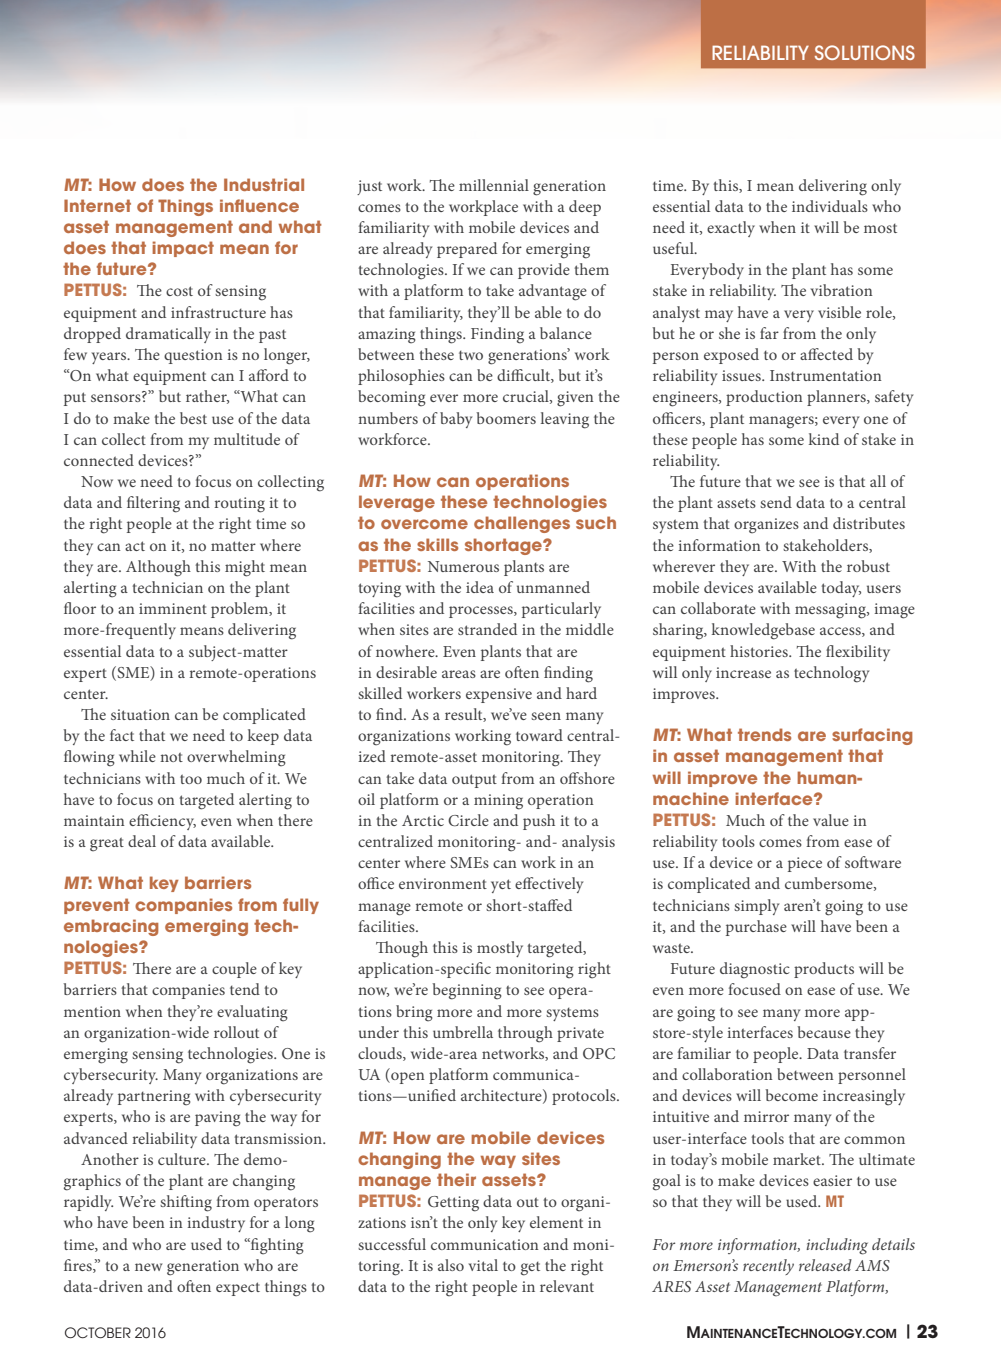 The image size is (1001, 1366). I want to click on impact, so click(183, 249).
